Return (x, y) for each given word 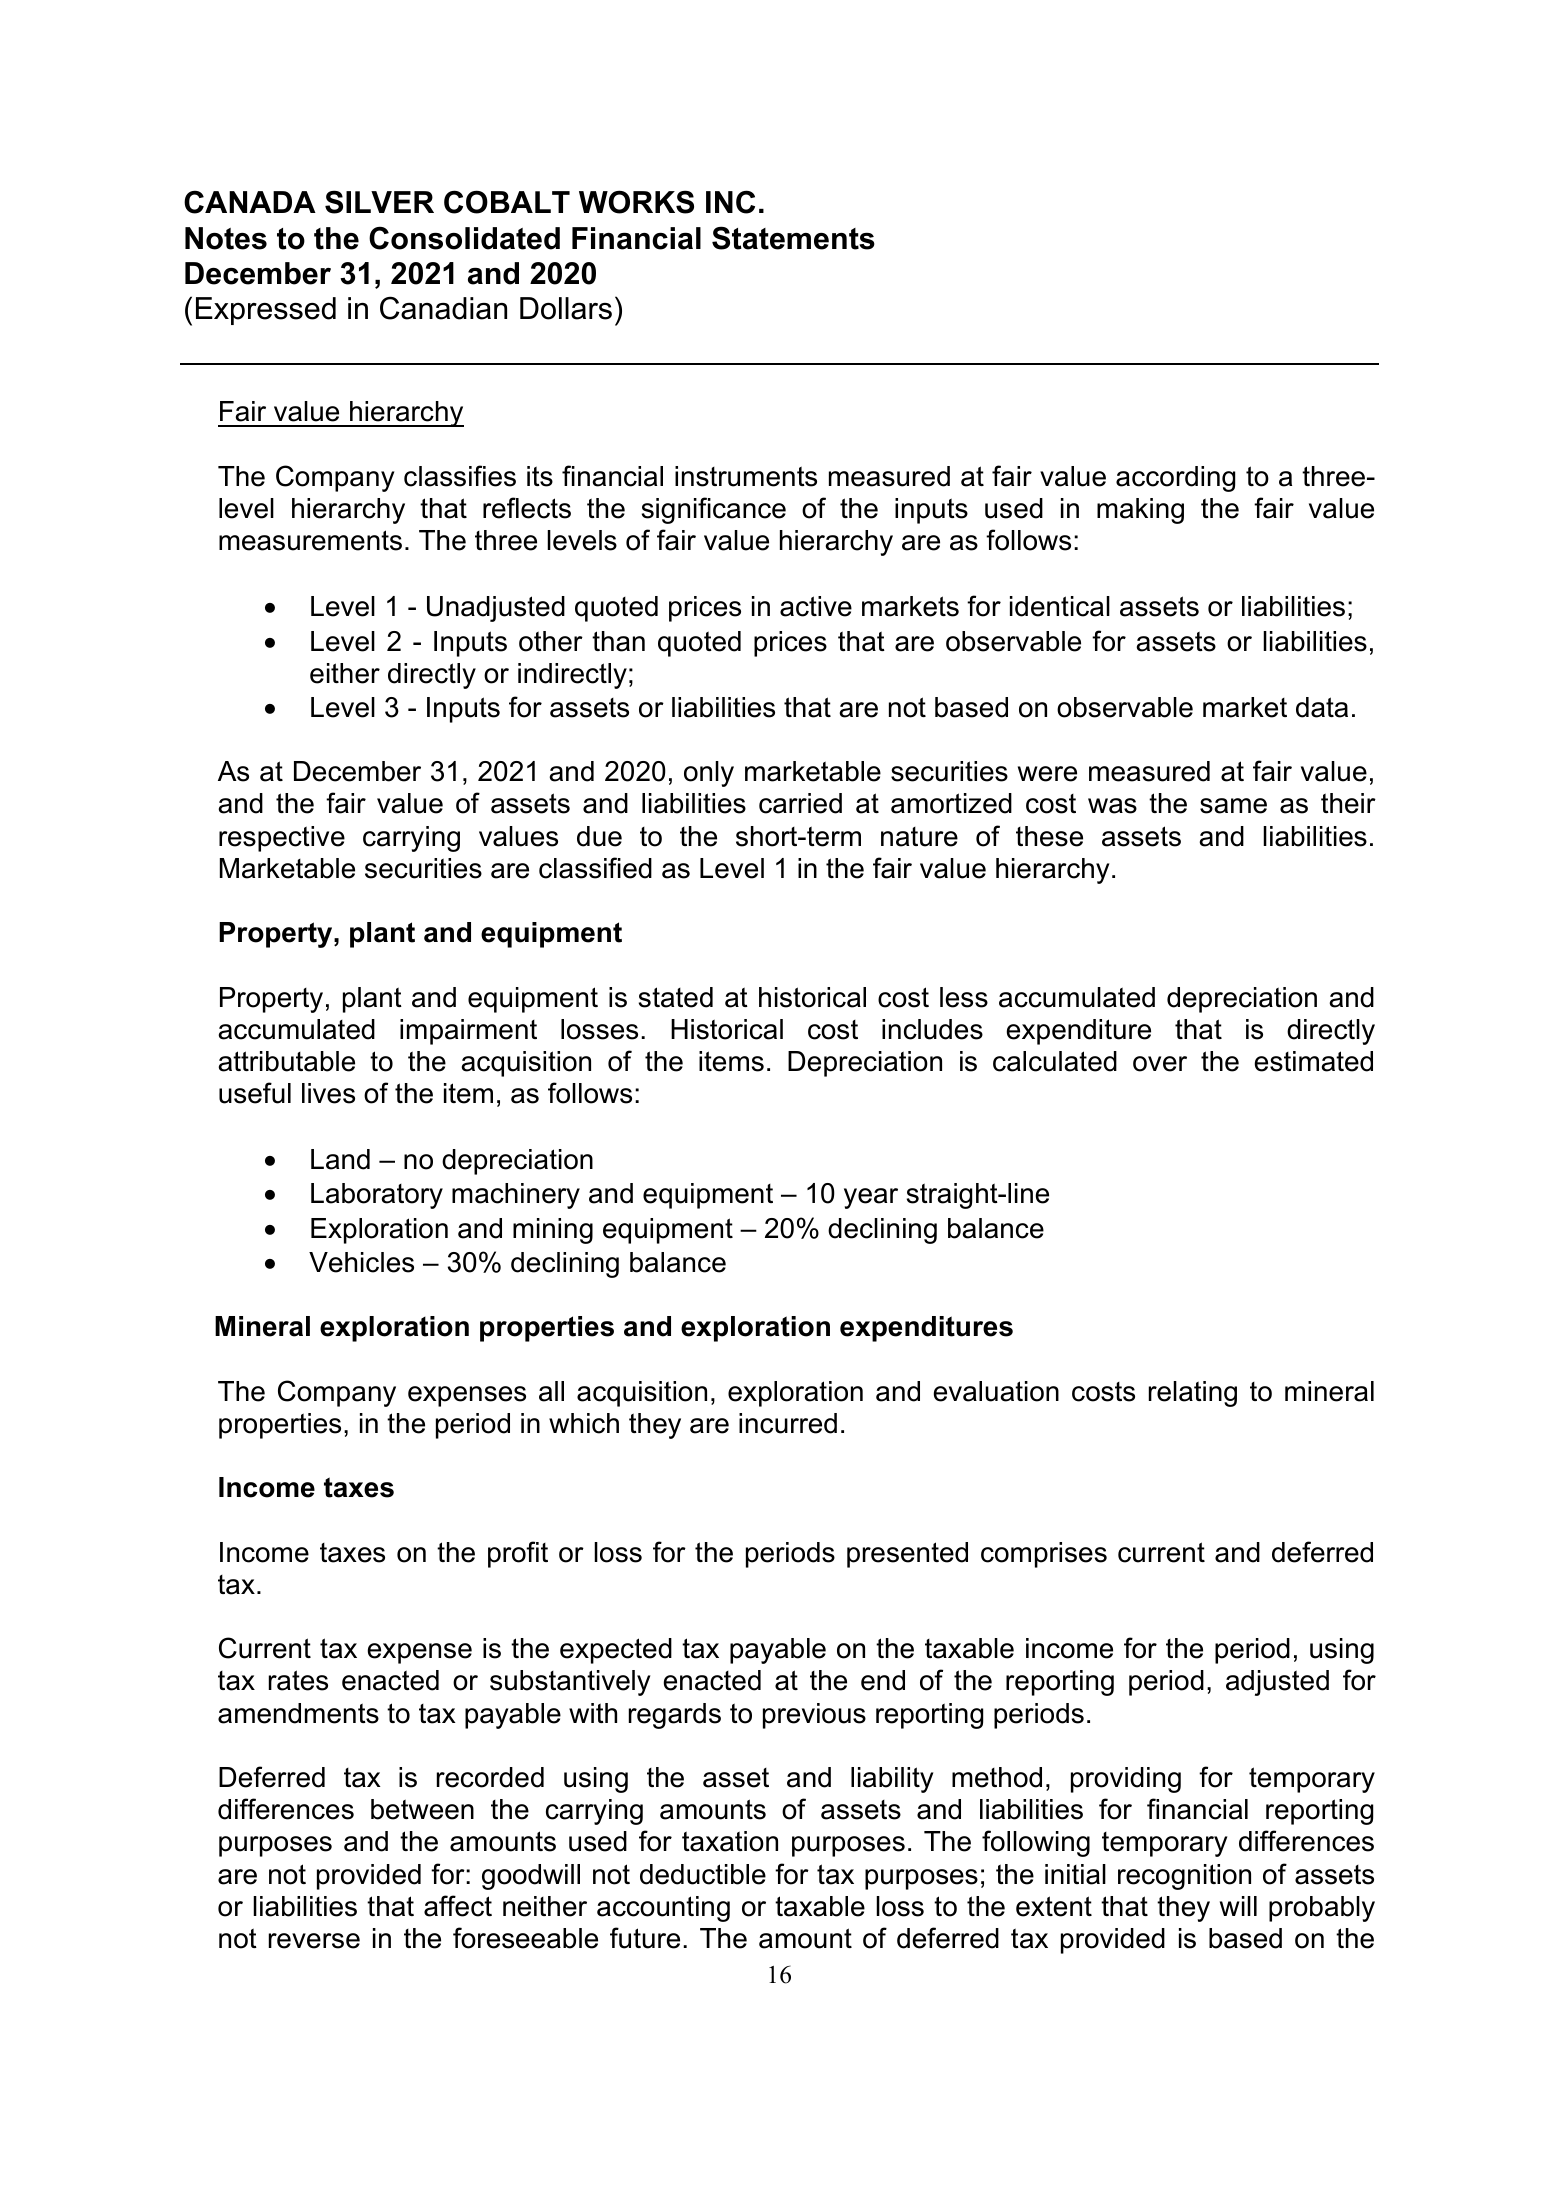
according (1175, 479)
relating (1193, 1394)
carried (800, 803)
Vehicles (361, 1262)
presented (907, 1555)
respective (282, 839)
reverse (314, 1941)
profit (518, 1554)
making (1140, 511)
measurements (310, 540)
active (816, 606)
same (1233, 806)
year (871, 1198)
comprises (1044, 1555)
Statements (793, 238)
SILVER (379, 202)
